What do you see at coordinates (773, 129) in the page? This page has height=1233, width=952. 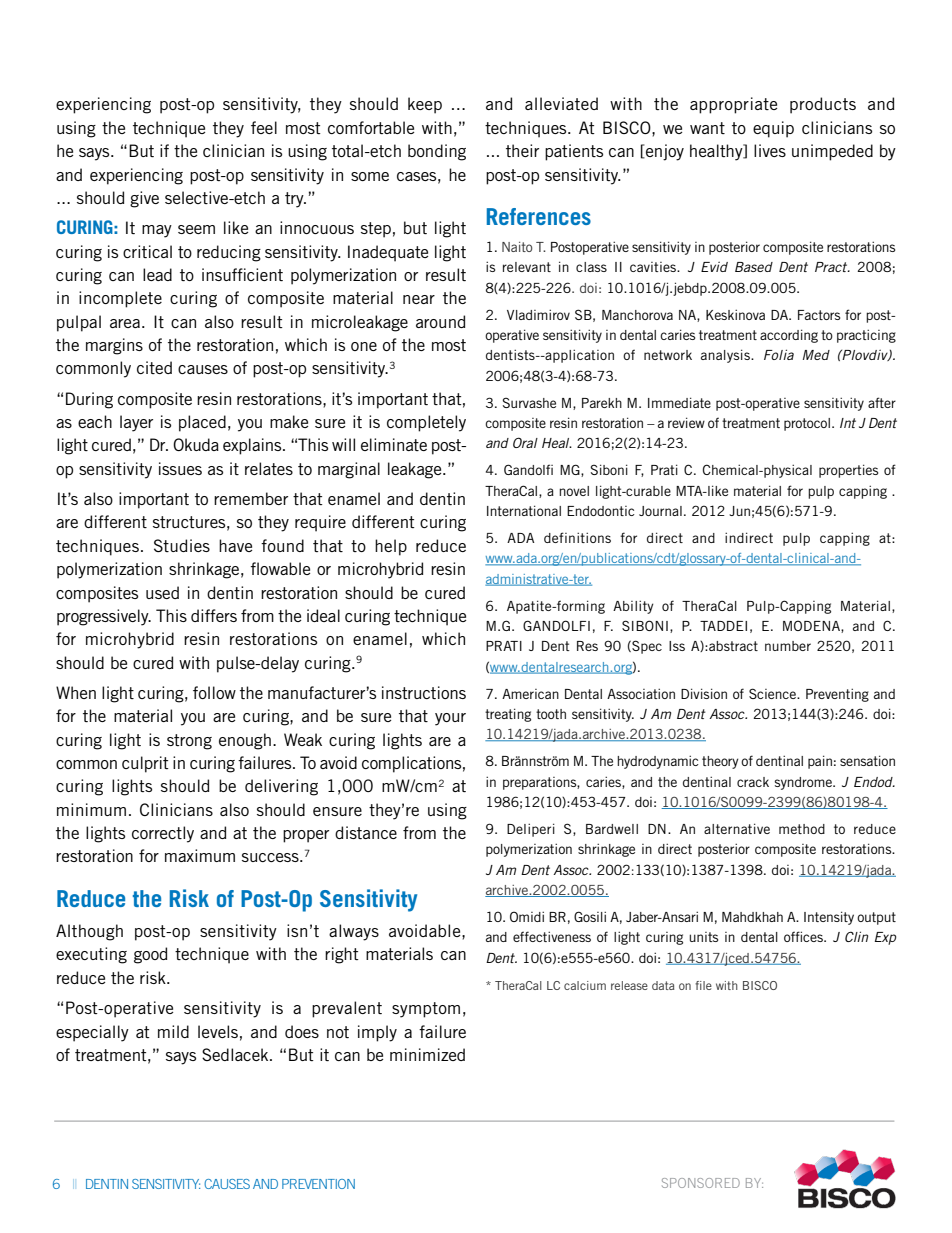 I see `equip` at bounding box center [773, 129].
